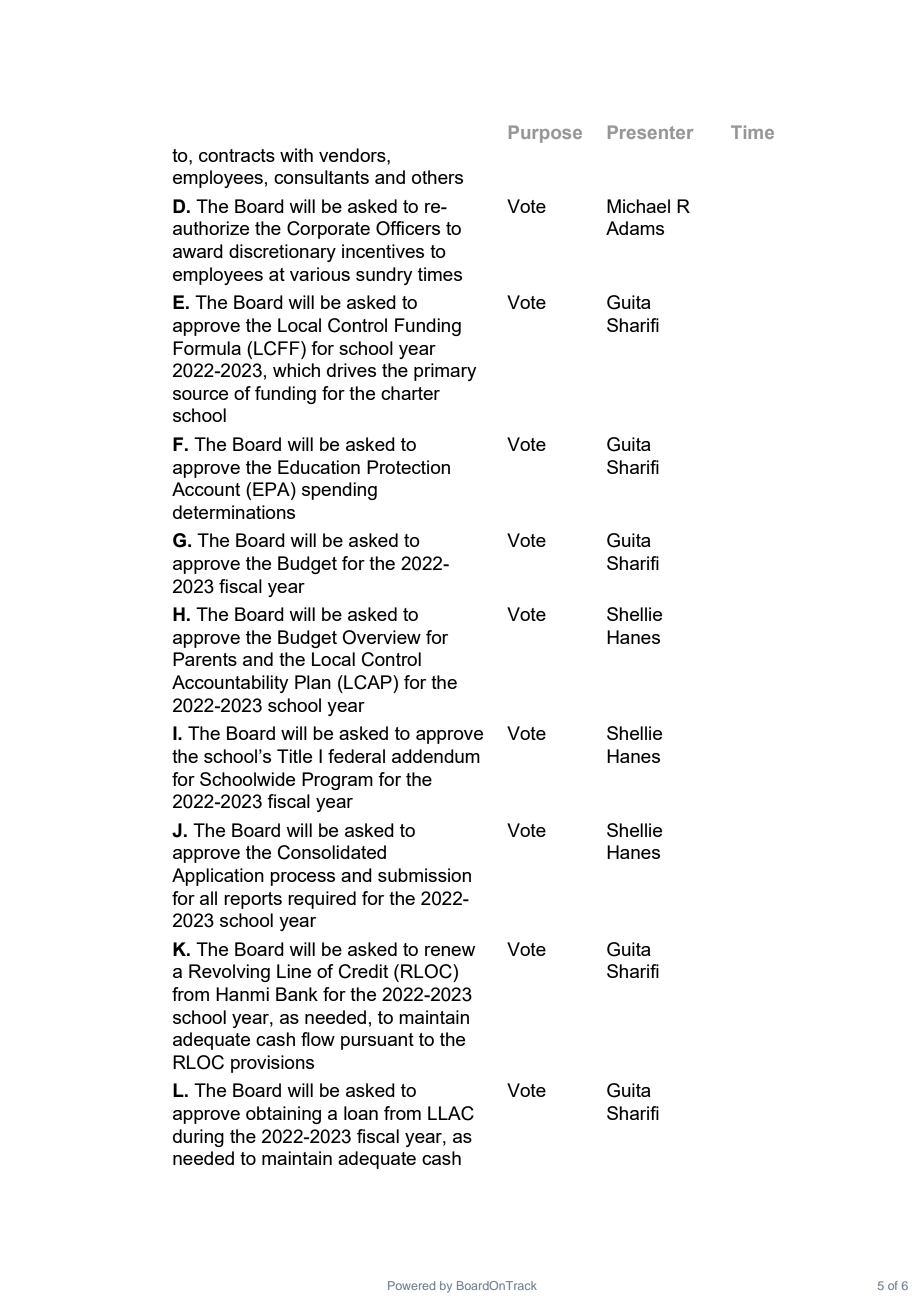  Describe the element at coordinates (237, 155) in the document. I see `contracts` at that location.
